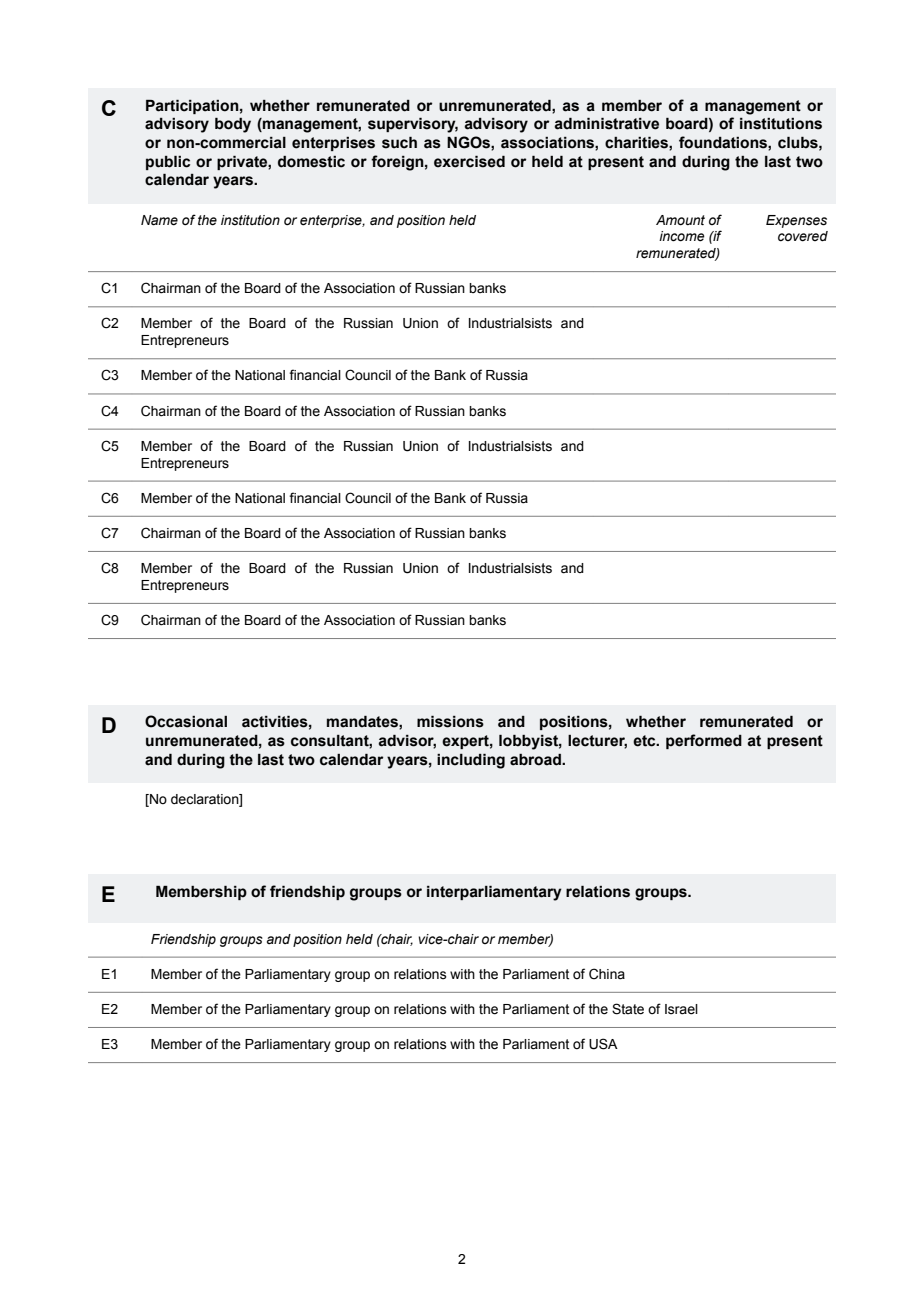 The image size is (924, 1308). Describe the element at coordinates (233, 125) in the screenshot. I see `body` at that location.
